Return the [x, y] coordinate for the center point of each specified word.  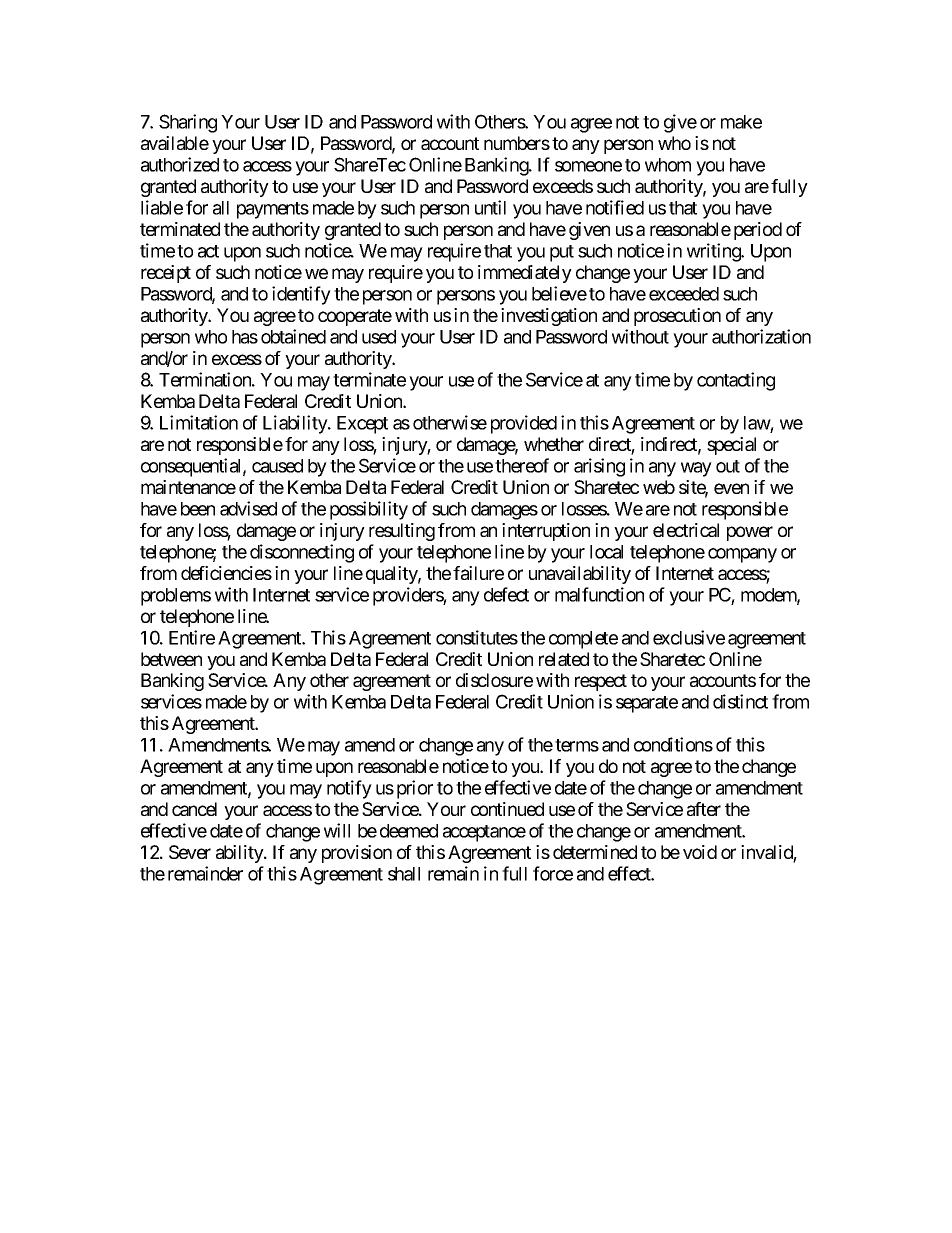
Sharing [188, 123]
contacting [736, 381]
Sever [190, 852]
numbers [517, 143]
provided [524, 424]
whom [668, 165]
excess [237, 359]
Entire [192, 637]
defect [506, 594]
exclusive [689, 637]
